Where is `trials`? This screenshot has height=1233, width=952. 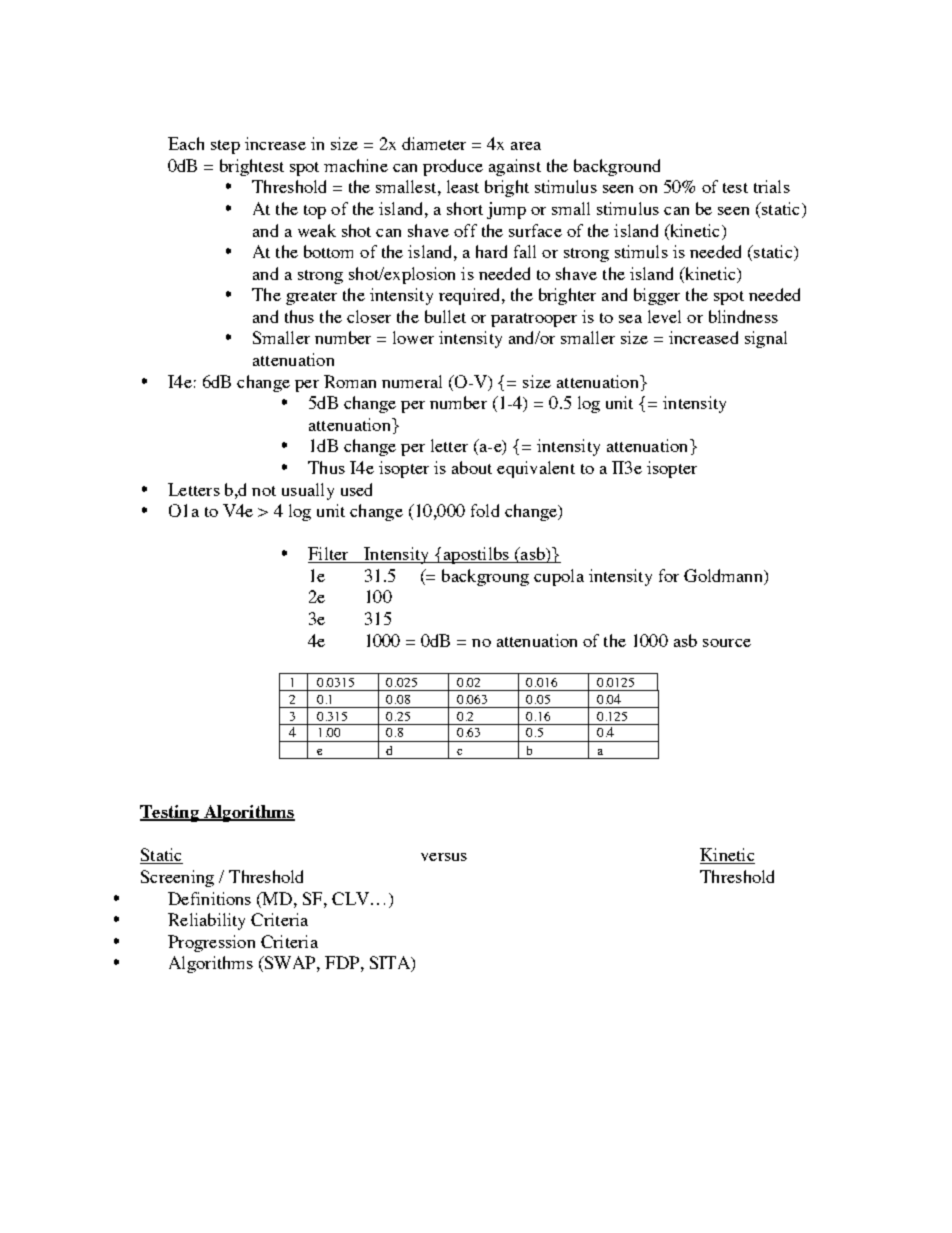 trials is located at coordinates (772, 186).
